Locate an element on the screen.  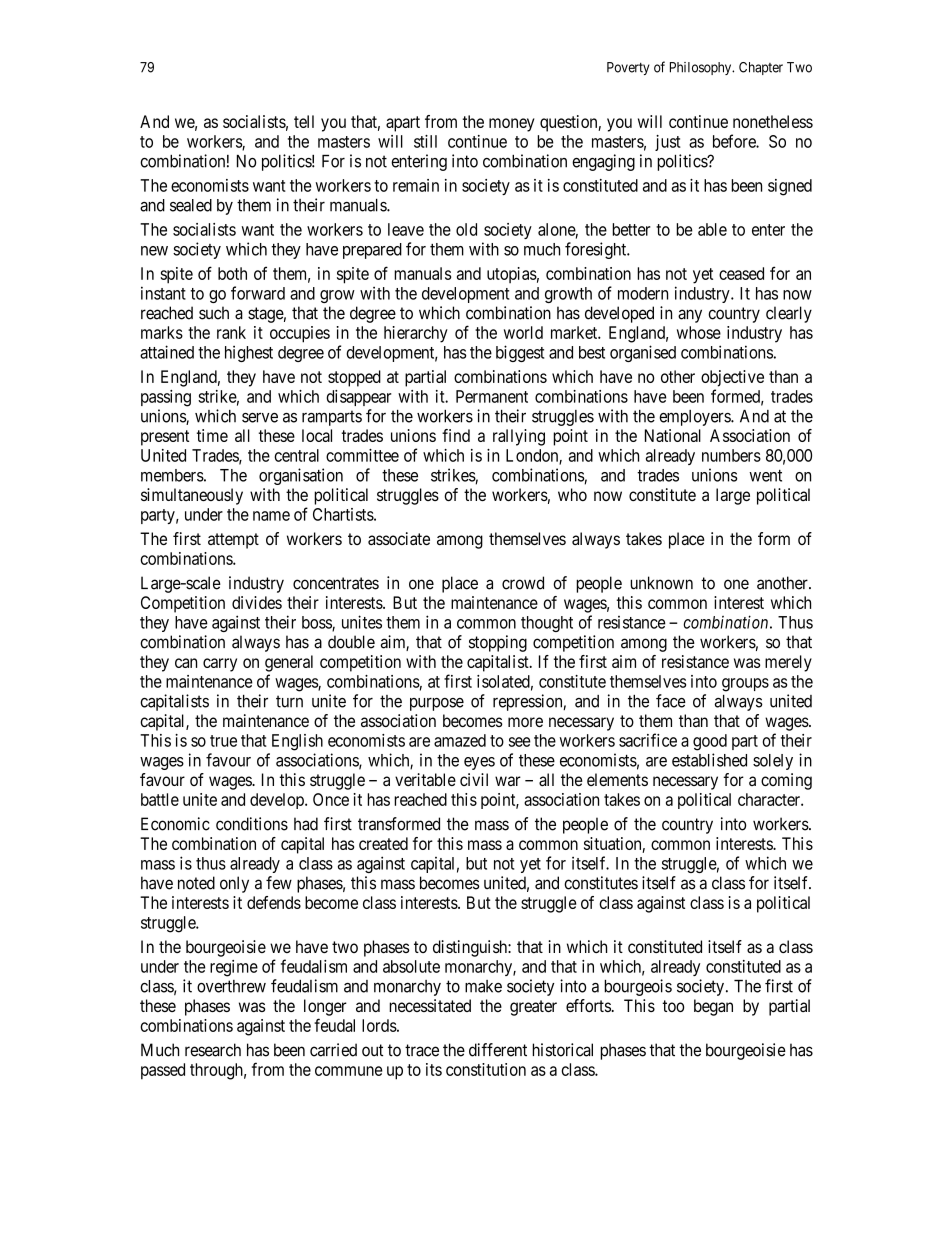
conditions is located at coordinates (252, 824).
